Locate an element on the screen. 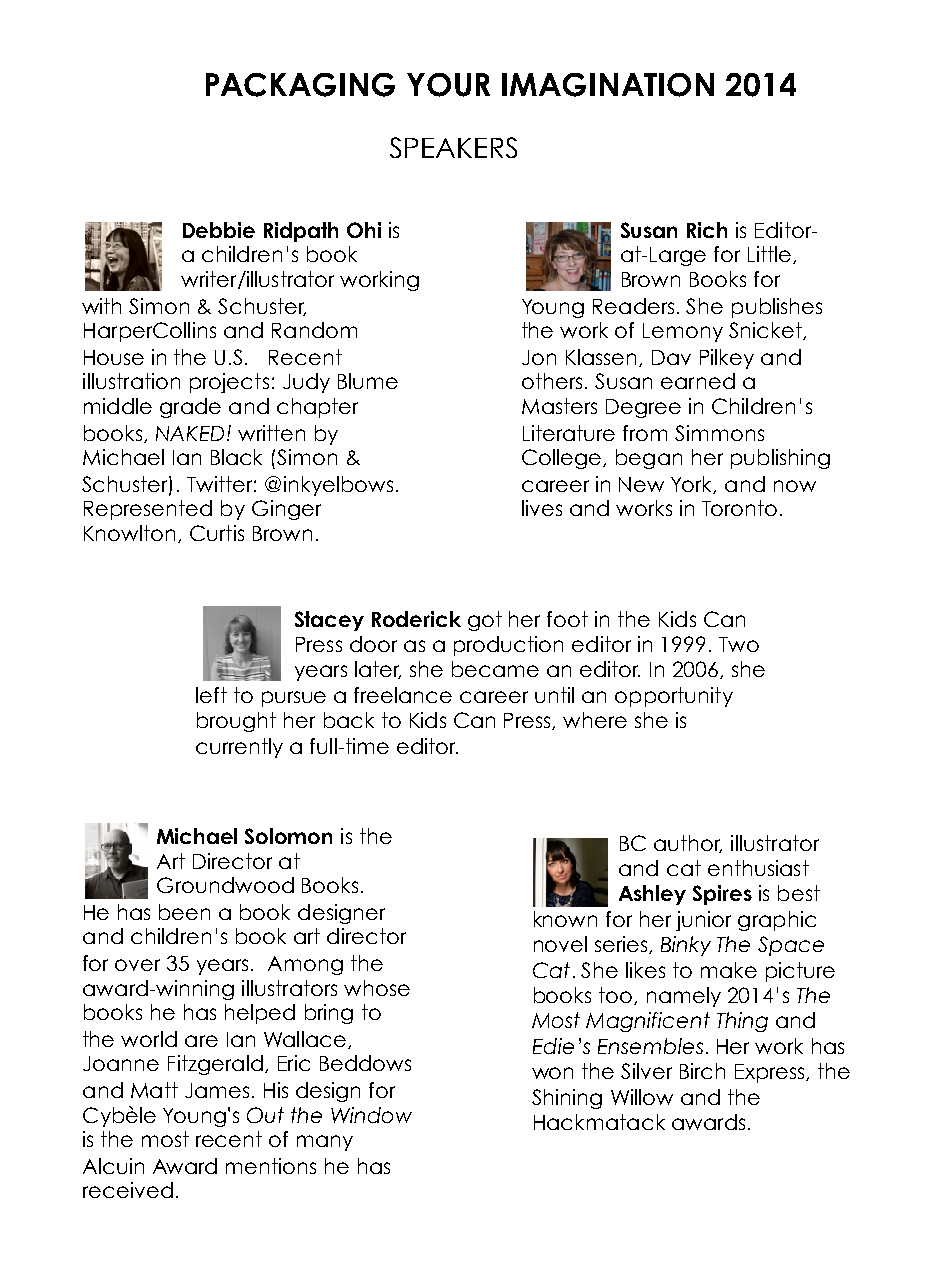 The height and width of the screenshot is (1270, 952). got is located at coordinates (485, 621).
